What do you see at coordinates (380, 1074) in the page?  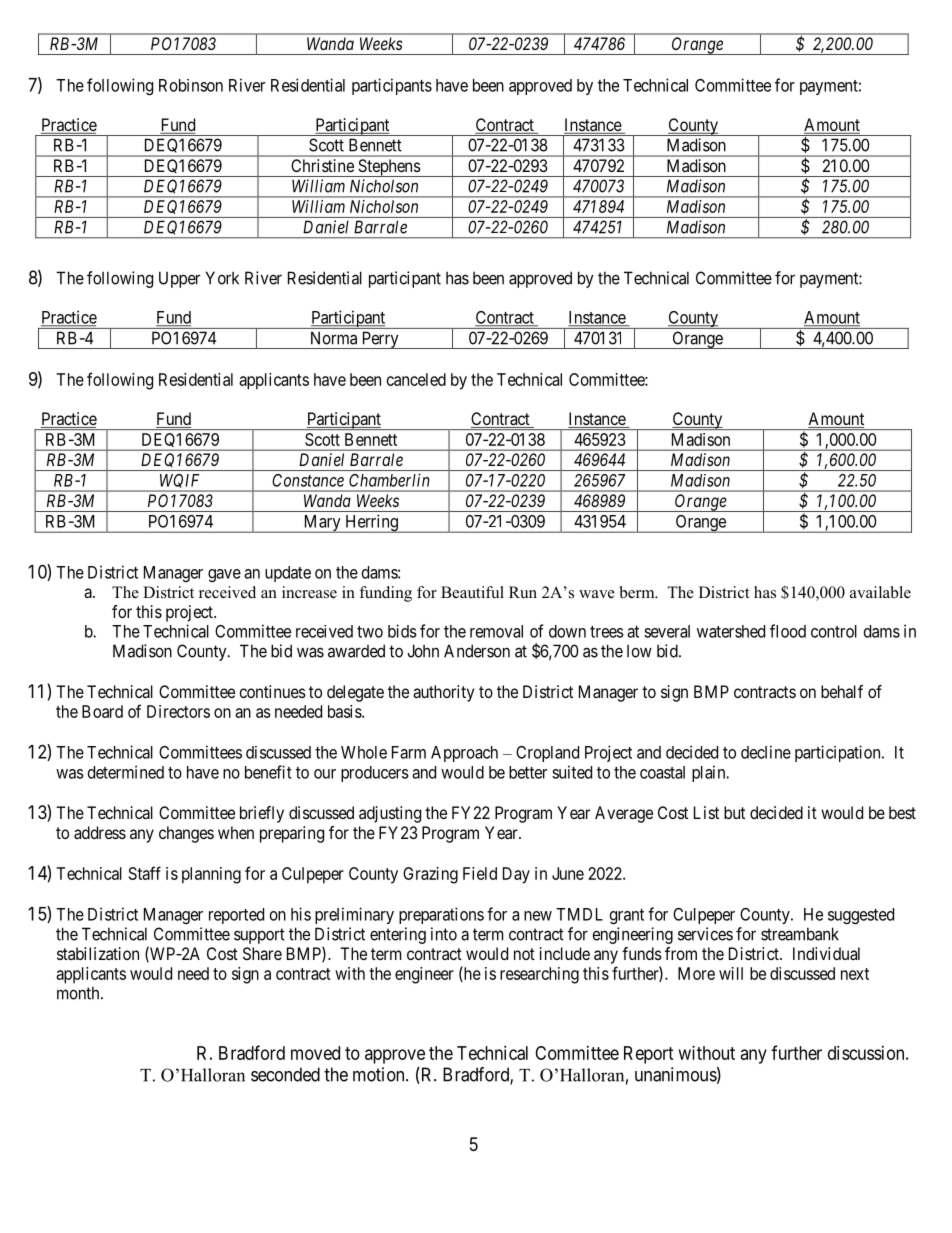 I see `motion` at bounding box center [380, 1074].
